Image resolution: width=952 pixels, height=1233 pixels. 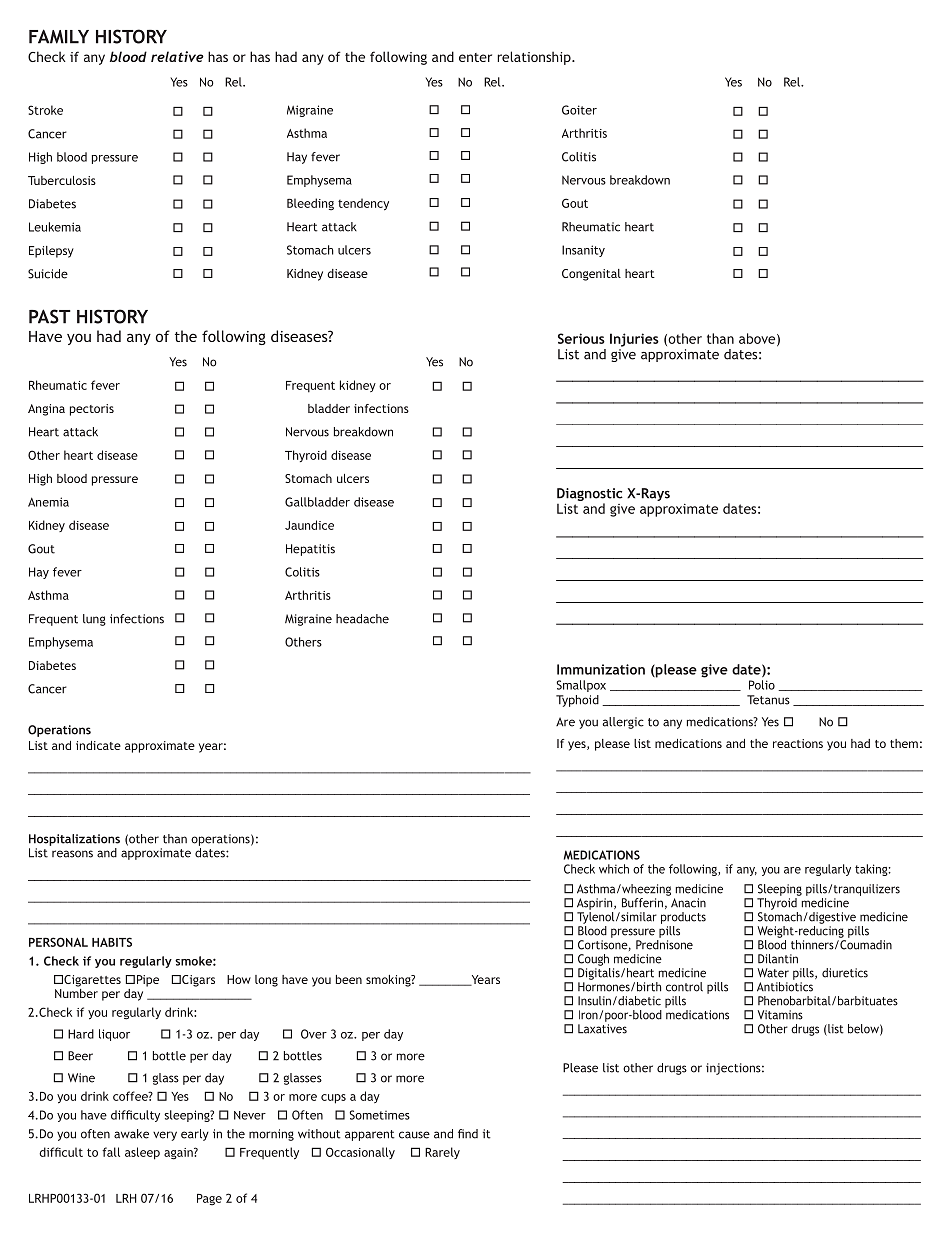 What do you see at coordinates (475, 57) in the page?
I see `enter` at bounding box center [475, 57].
